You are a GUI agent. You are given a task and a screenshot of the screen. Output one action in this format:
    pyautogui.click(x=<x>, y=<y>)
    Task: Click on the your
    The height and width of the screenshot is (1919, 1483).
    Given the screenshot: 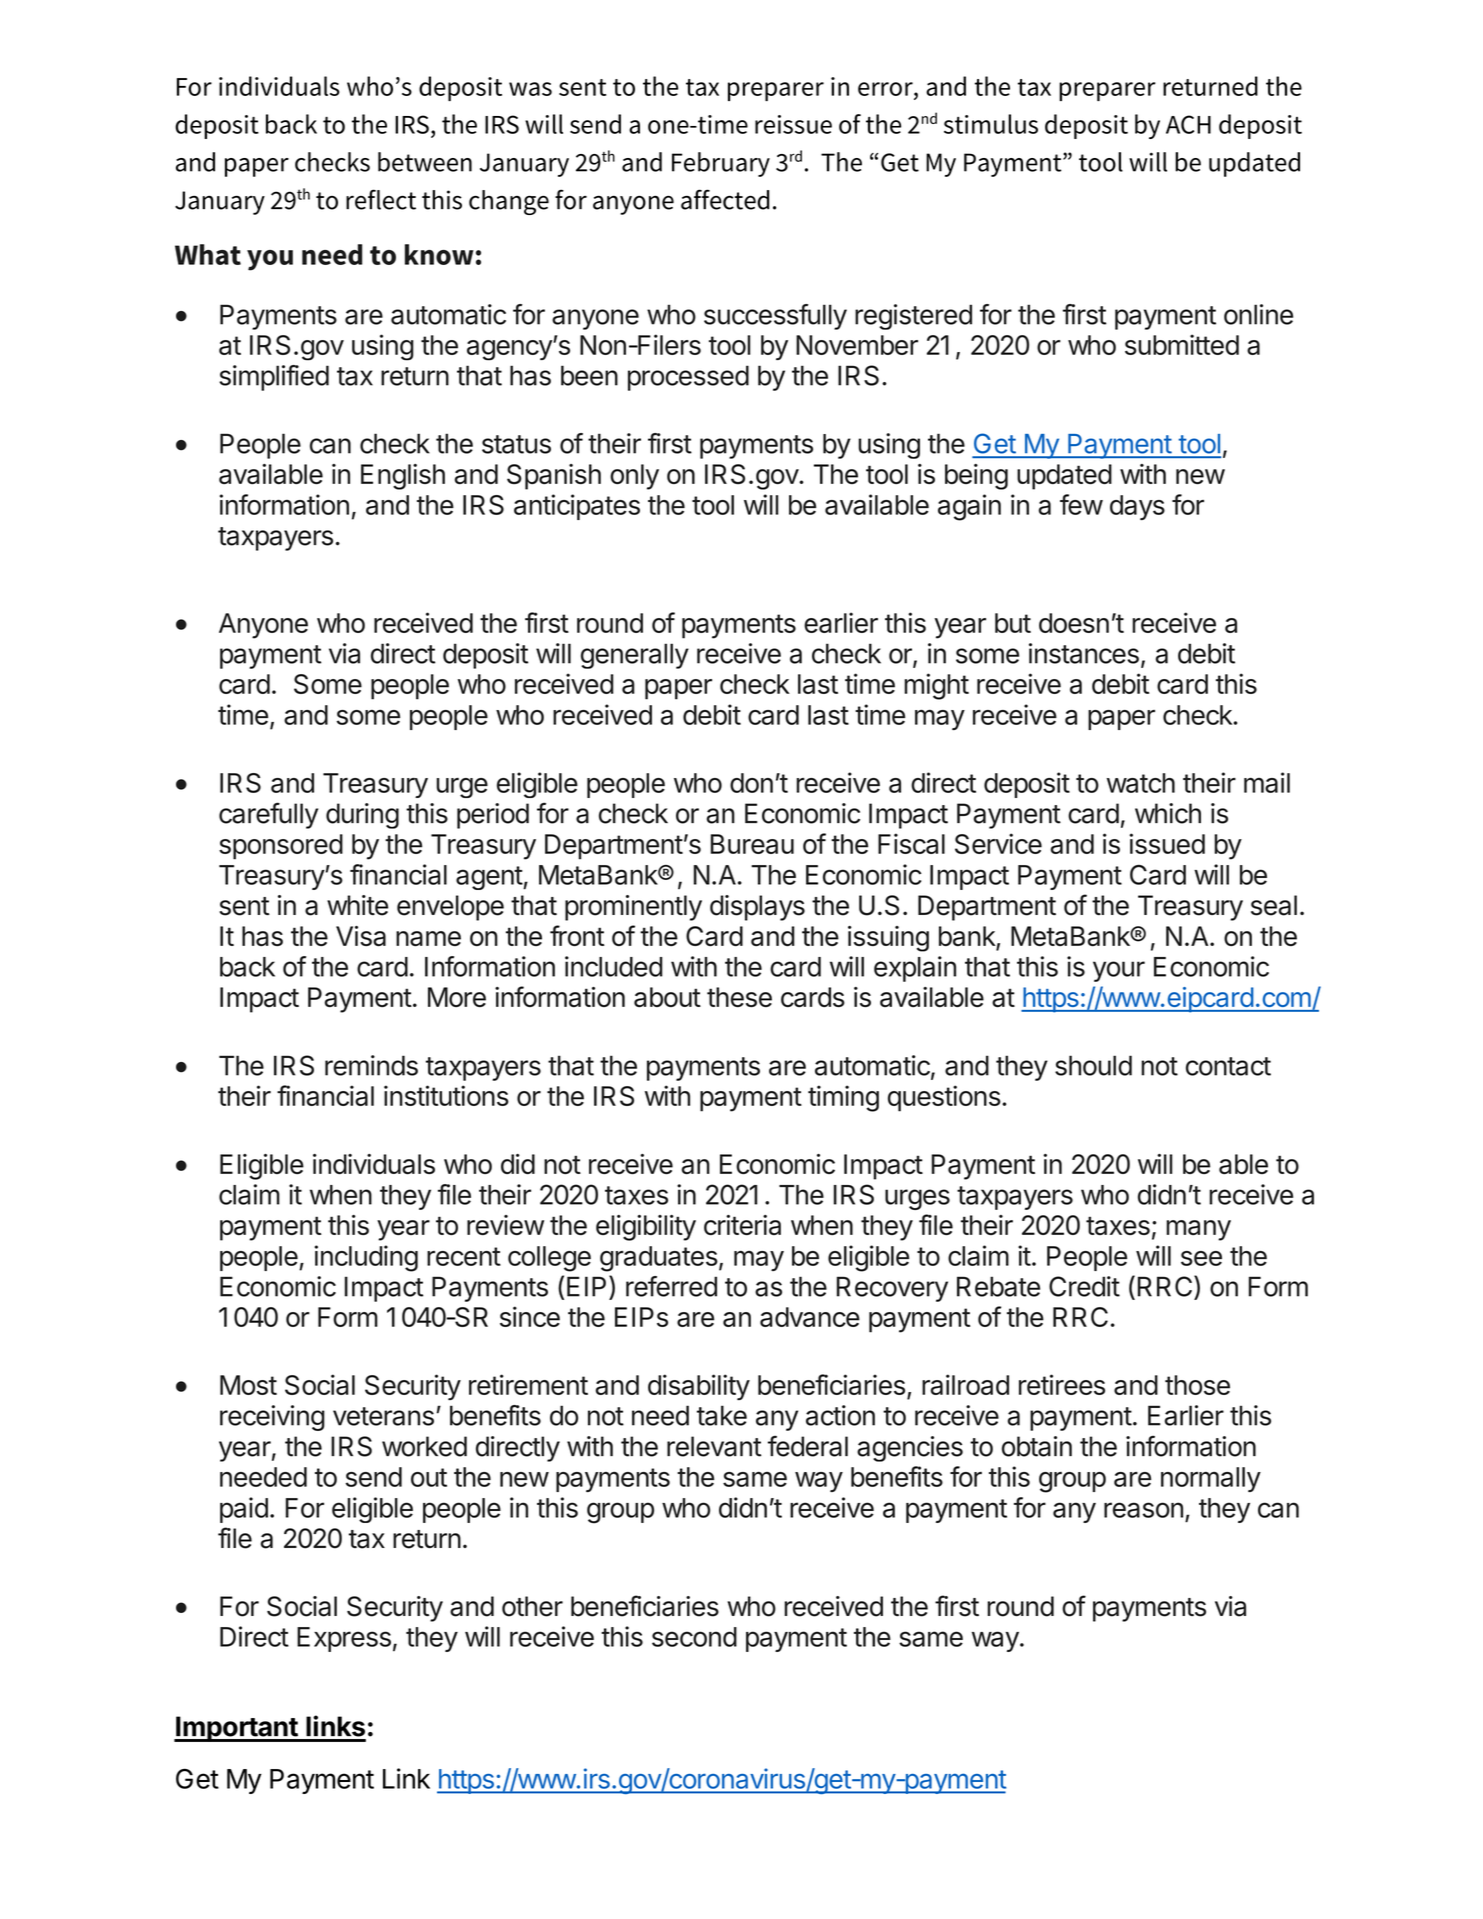 What is the action you would take?
    pyautogui.click(x=1119, y=971)
